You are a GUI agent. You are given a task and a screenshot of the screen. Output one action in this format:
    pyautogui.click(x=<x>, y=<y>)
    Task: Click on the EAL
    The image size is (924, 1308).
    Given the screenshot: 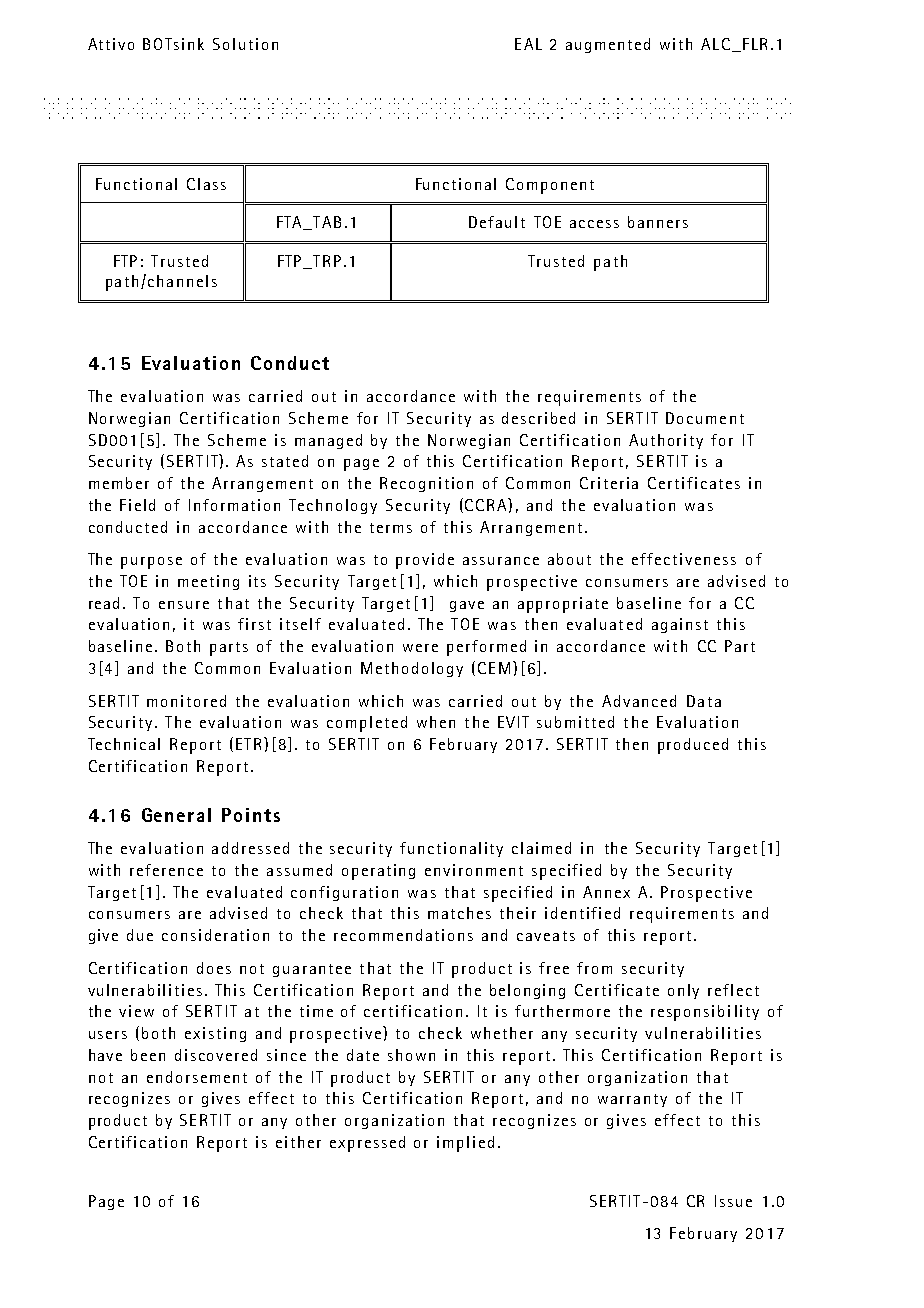 What is the action you would take?
    pyautogui.click(x=528, y=44)
